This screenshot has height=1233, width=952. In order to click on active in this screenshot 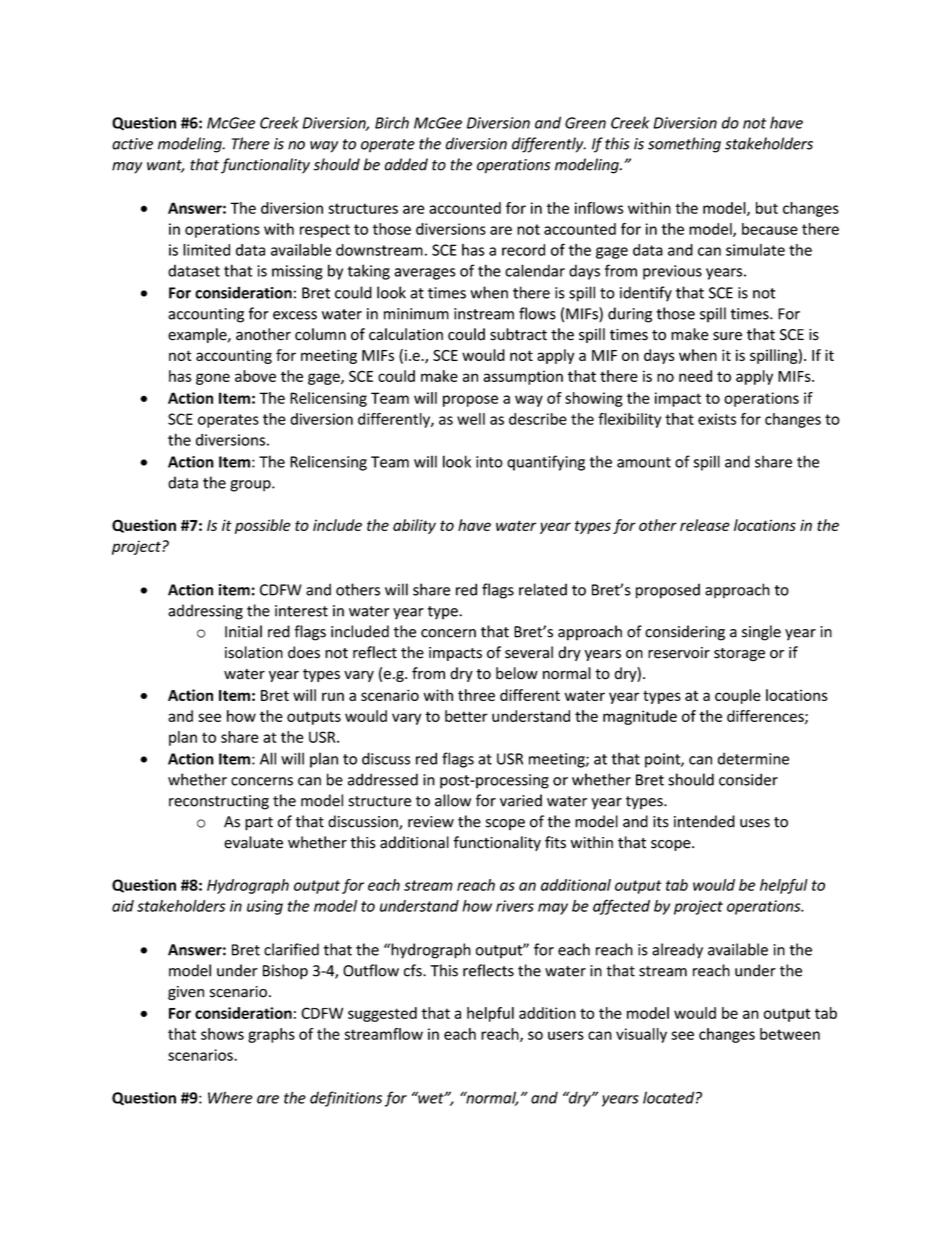, I will do `click(132, 144)`.
